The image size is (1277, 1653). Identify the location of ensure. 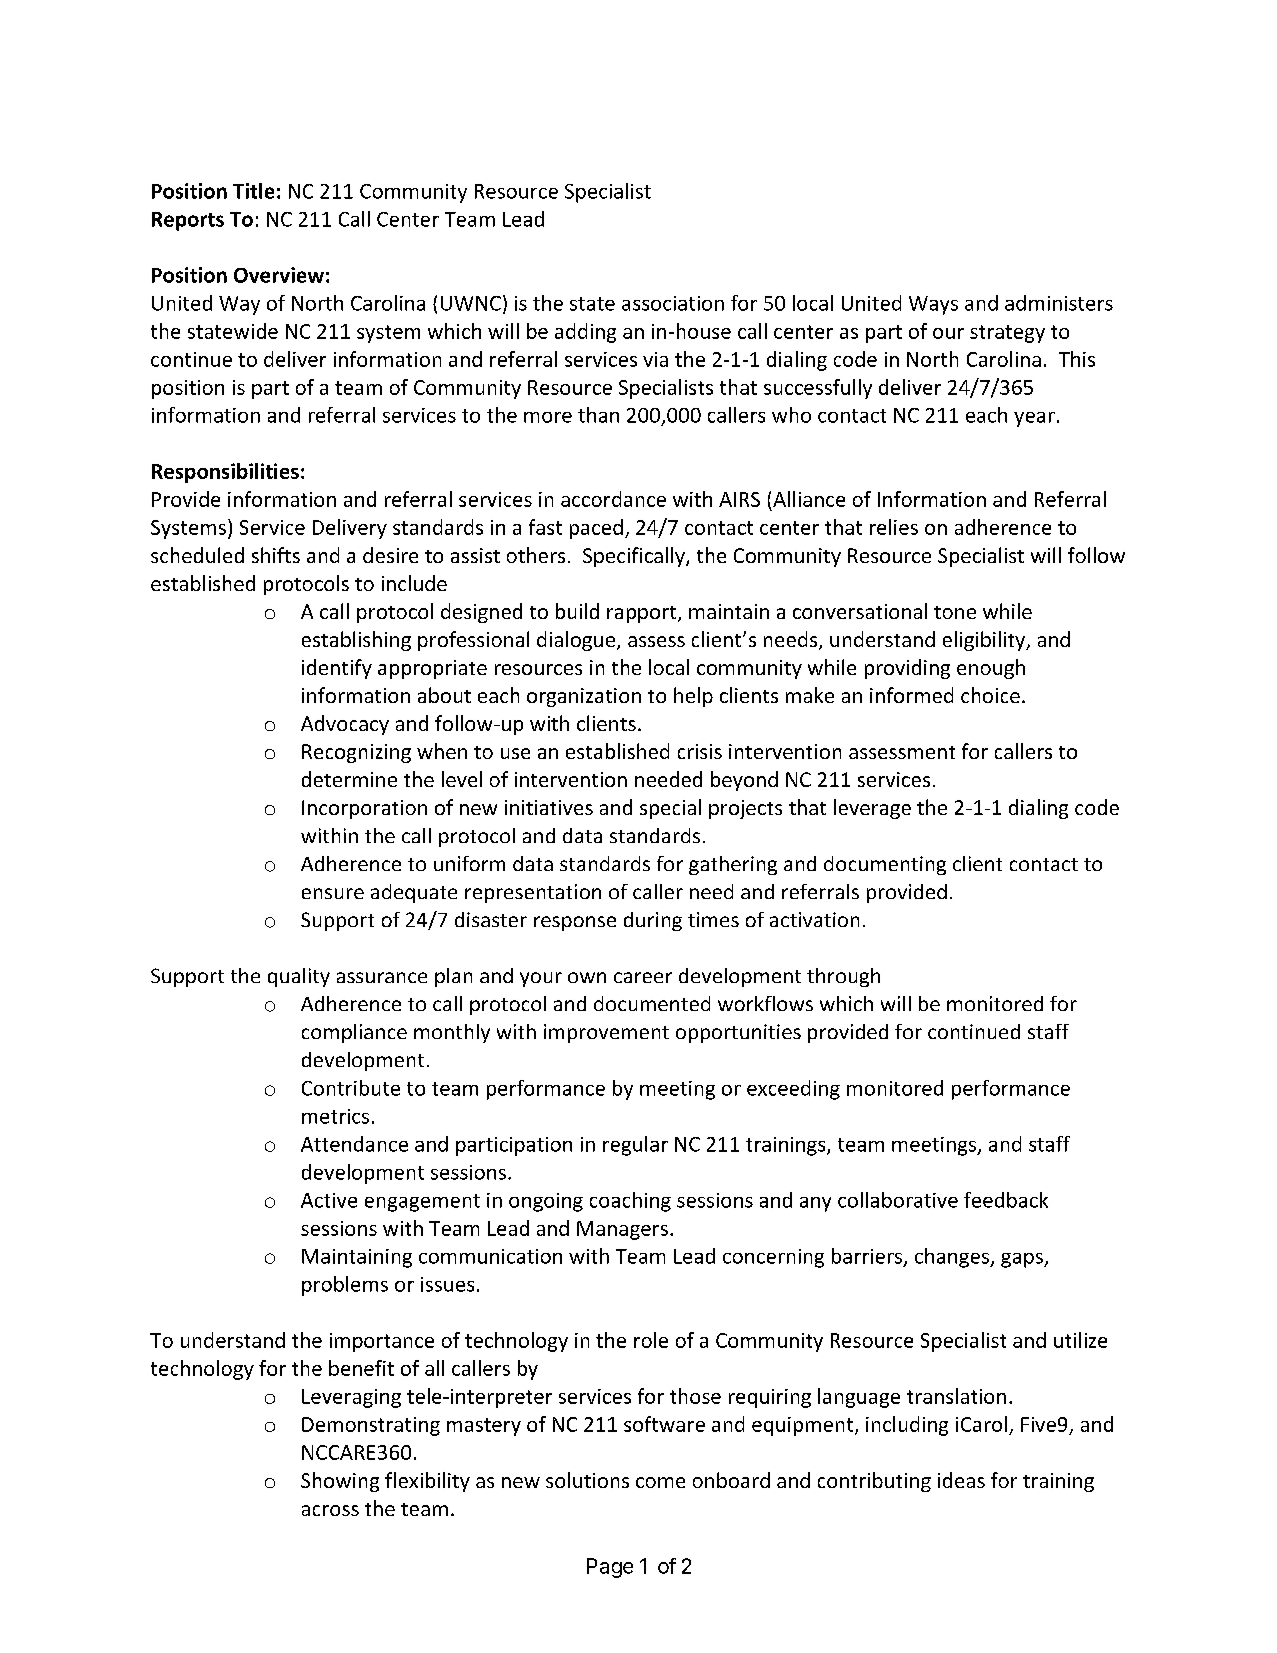
(333, 893).
